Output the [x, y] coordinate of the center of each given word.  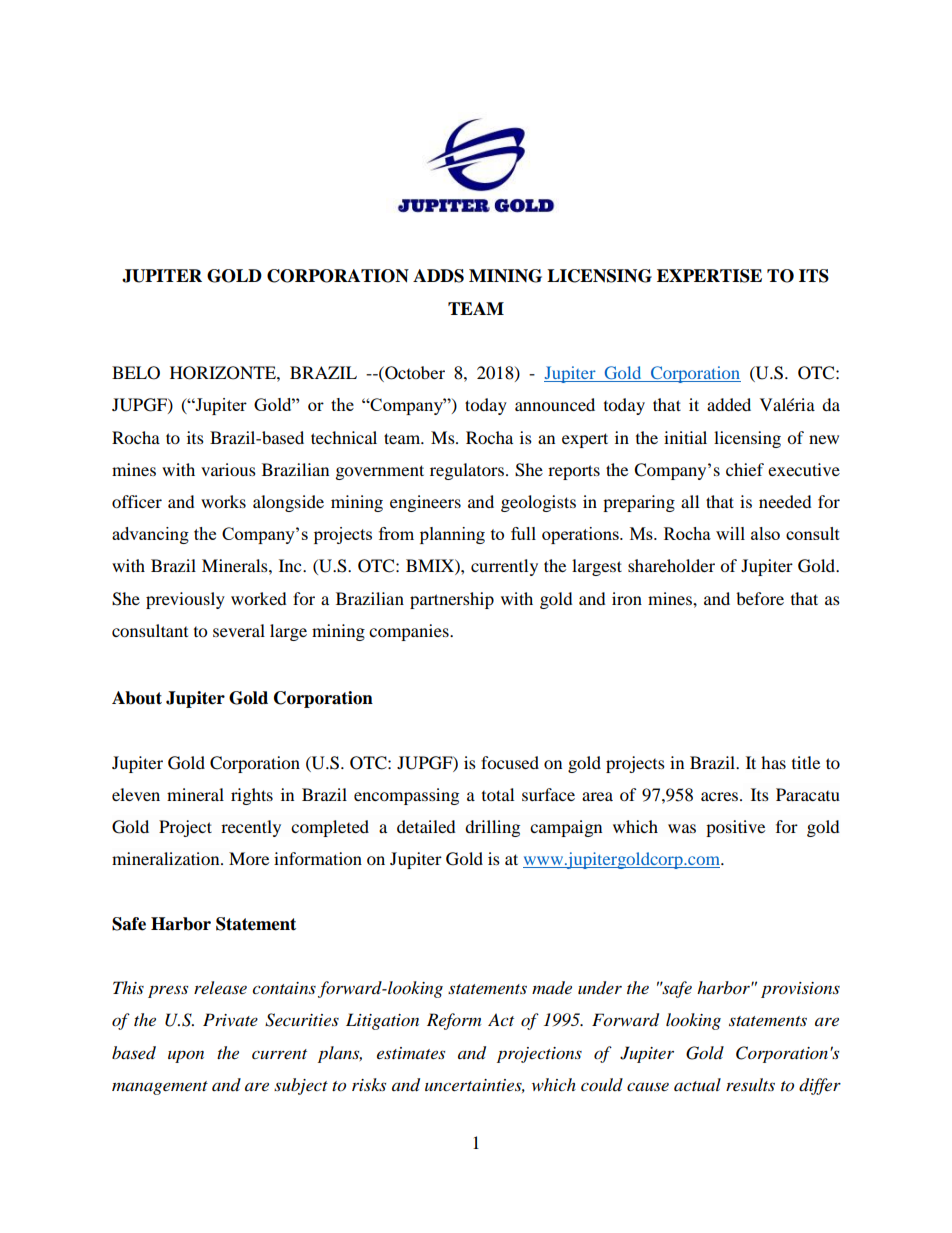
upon [186, 1056]
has [773, 762]
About [137, 698]
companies [410, 632]
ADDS [438, 276]
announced [555, 404]
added [729, 404]
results [750, 1084]
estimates [411, 1053]
